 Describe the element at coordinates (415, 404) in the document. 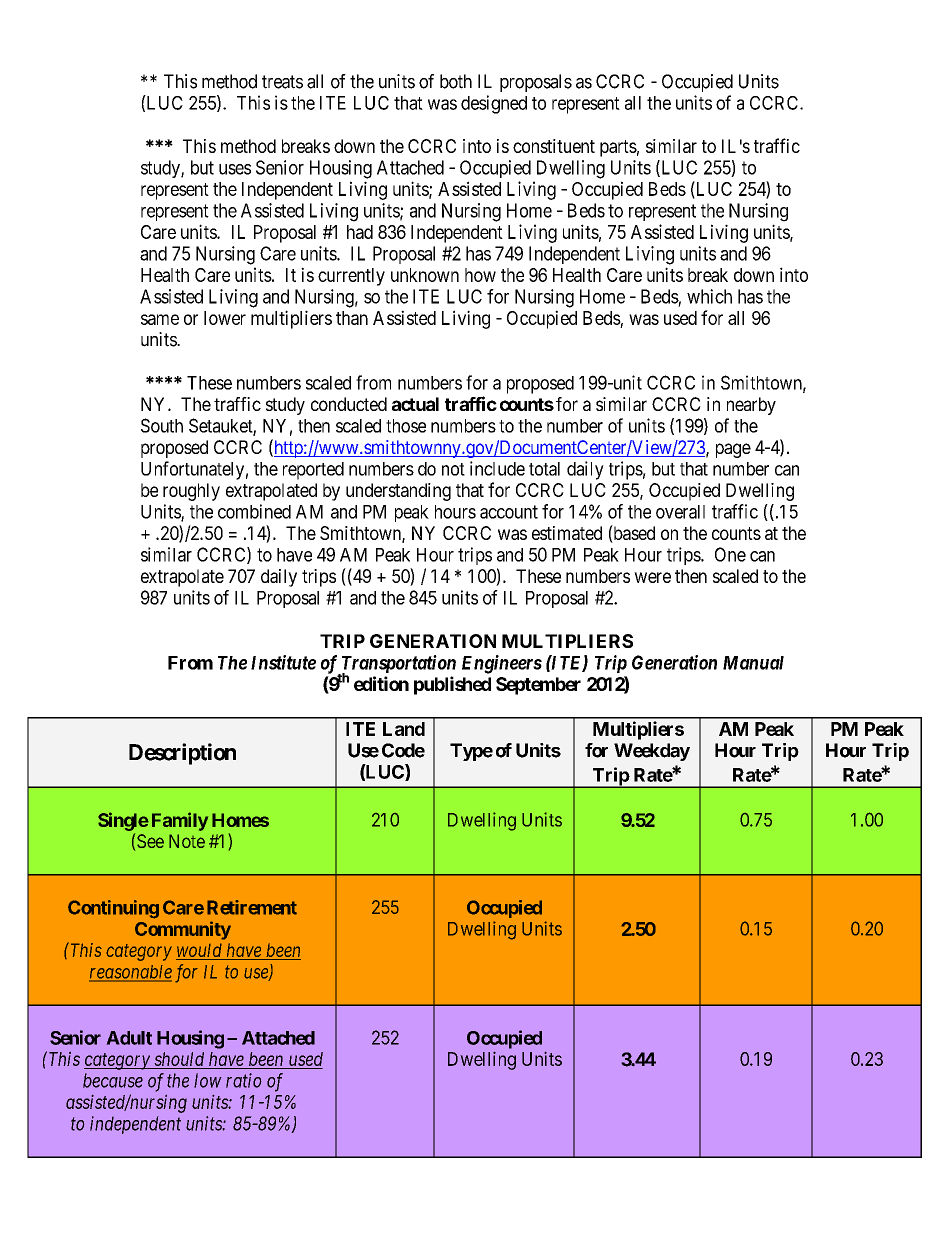

I see `actual` at that location.
